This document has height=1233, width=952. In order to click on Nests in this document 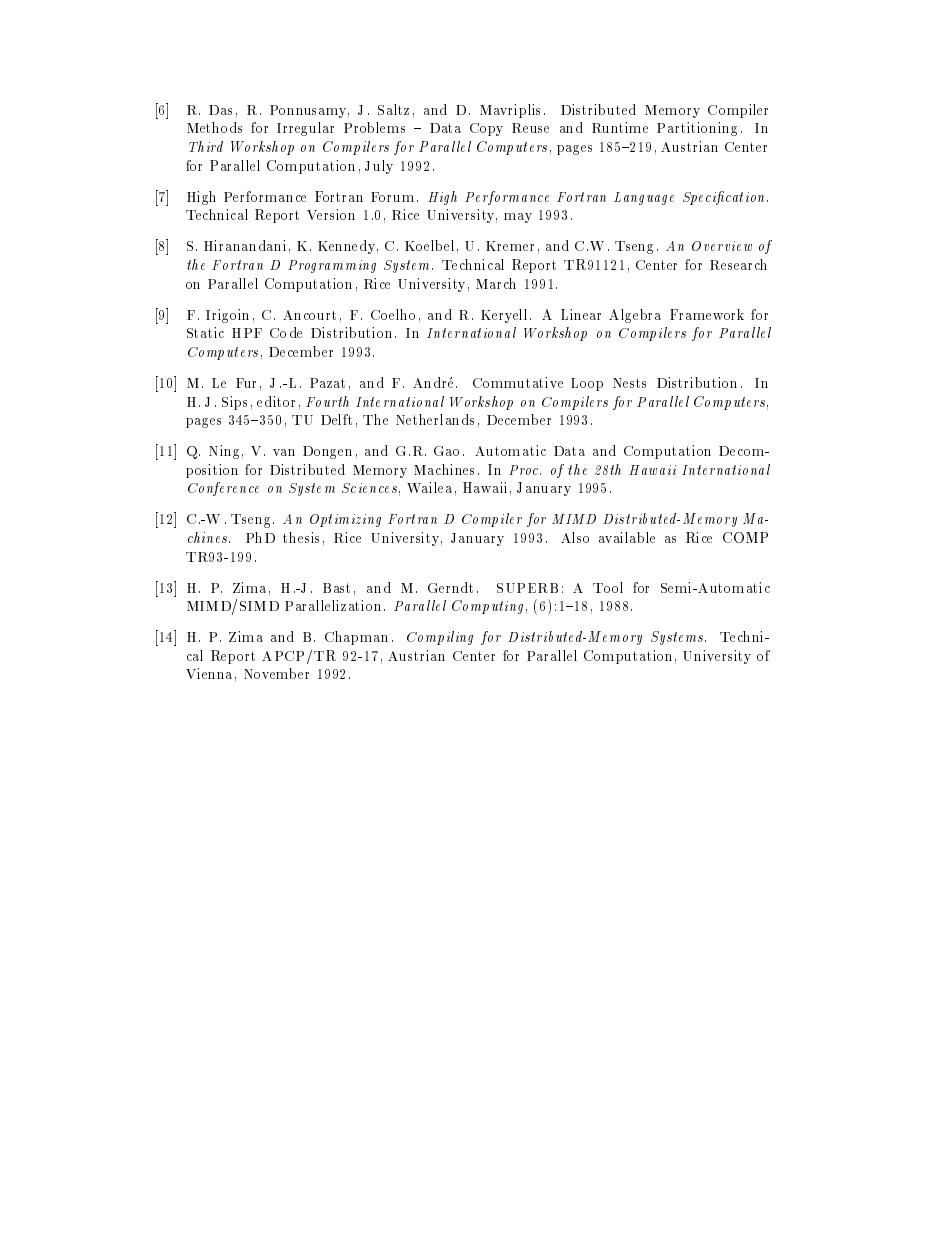, I will do `click(629, 383)`.
